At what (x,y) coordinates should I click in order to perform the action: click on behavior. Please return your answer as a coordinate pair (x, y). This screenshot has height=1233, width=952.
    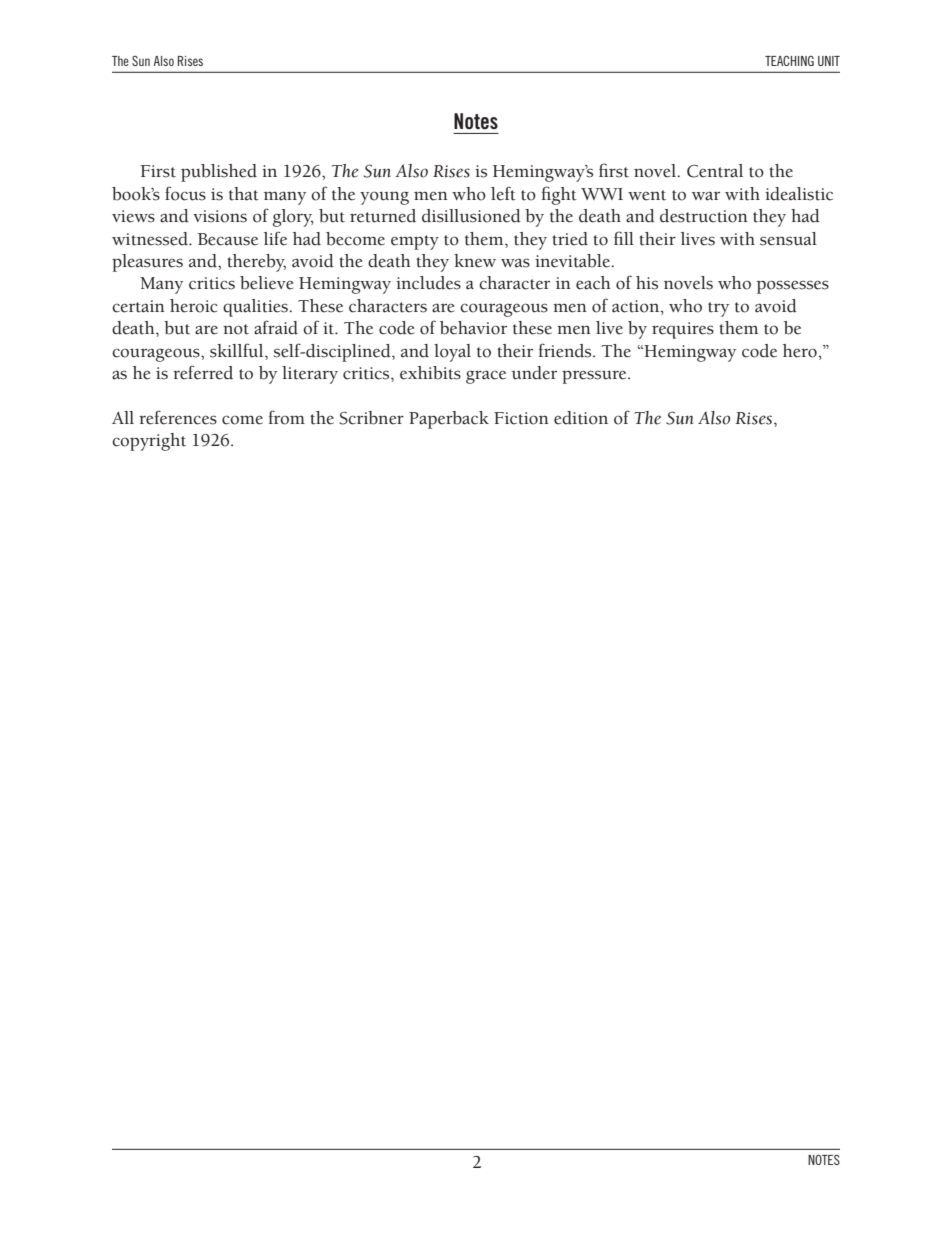
    Looking at the image, I should click on (473, 328).
